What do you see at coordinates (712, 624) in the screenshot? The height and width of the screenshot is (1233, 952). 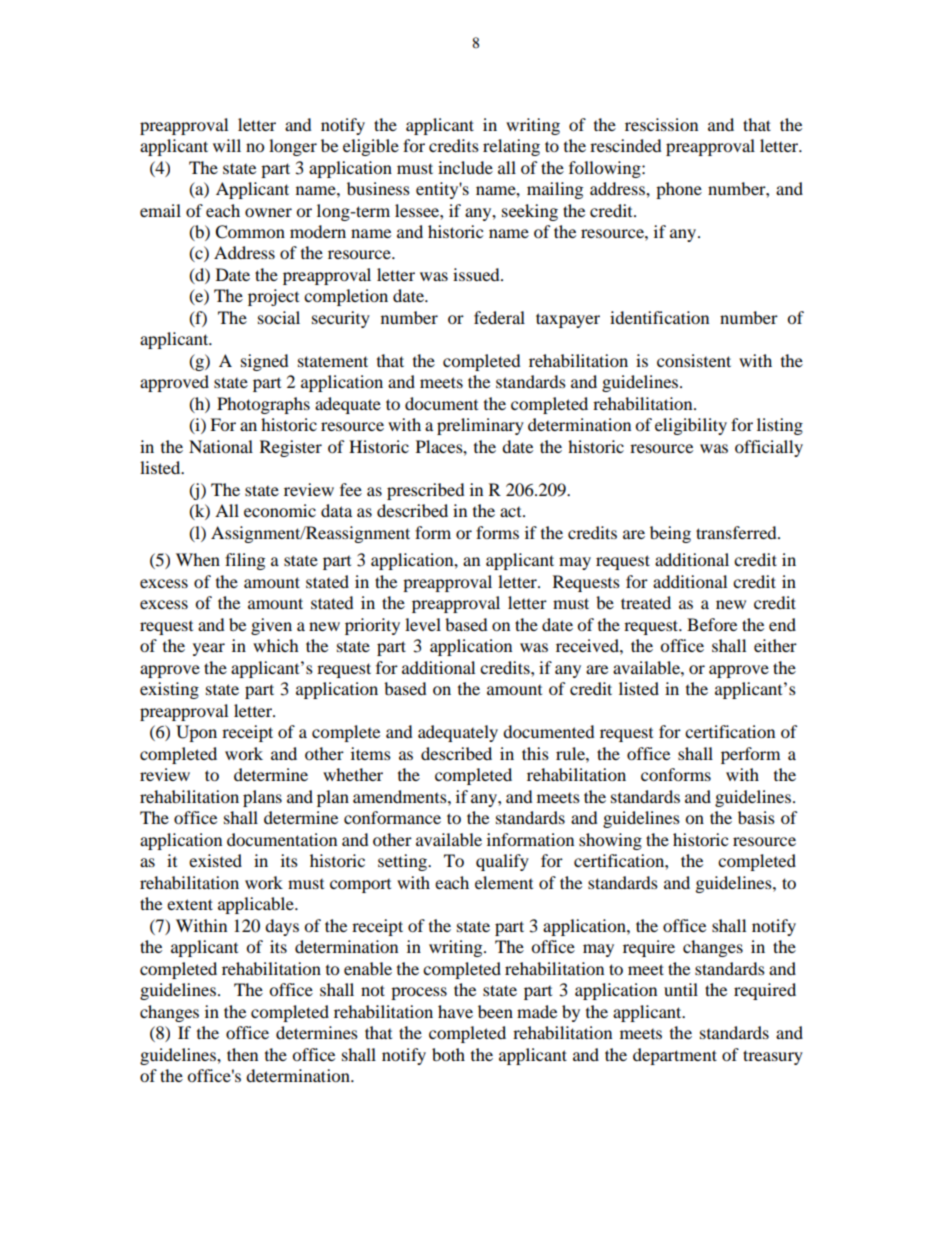 I see `Before` at bounding box center [712, 624].
